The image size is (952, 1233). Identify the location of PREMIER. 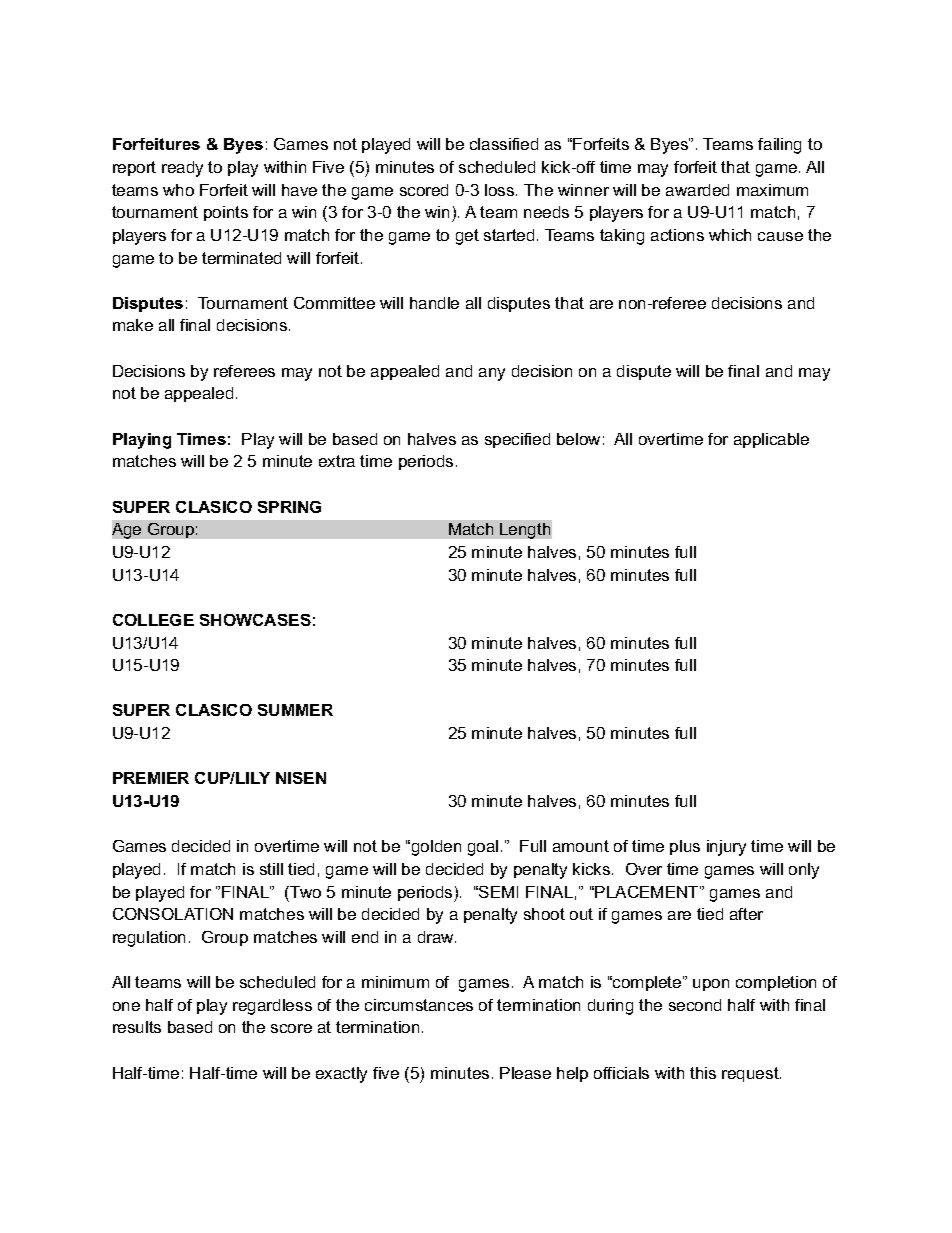
(151, 778).
